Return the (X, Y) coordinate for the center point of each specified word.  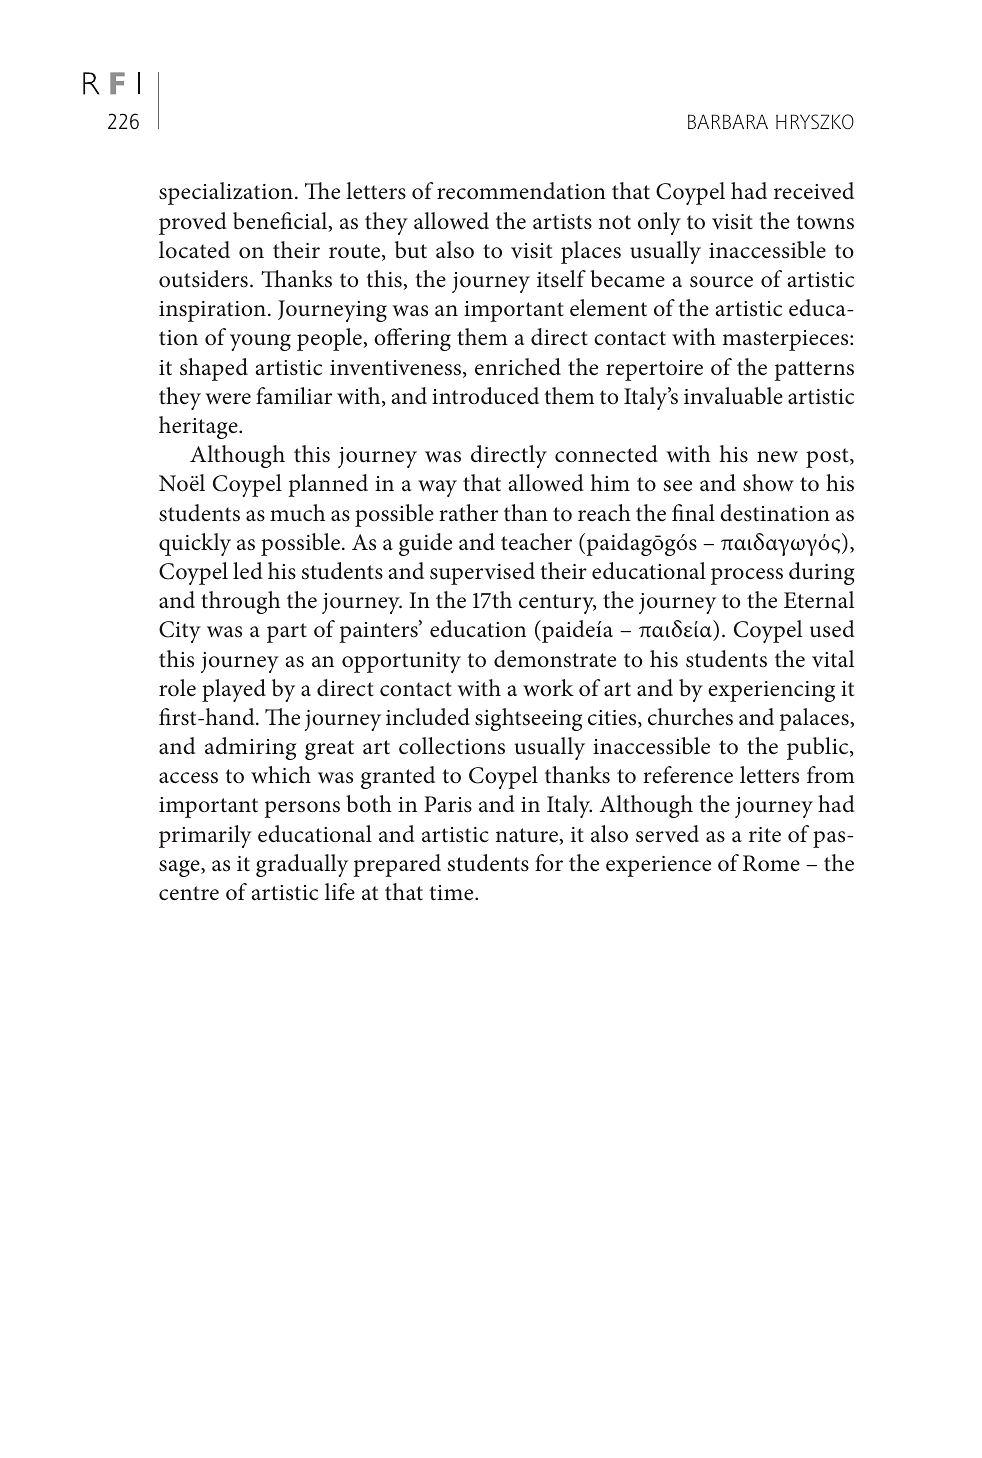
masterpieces (786, 340)
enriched (518, 367)
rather (468, 512)
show (768, 483)
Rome (771, 863)
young (260, 342)
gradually (302, 865)
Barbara (728, 121)
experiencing (771, 691)
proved (193, 223)
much (297, 513)
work (548, 687)
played (234, 690)
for (549, 862)
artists (562, 222)
